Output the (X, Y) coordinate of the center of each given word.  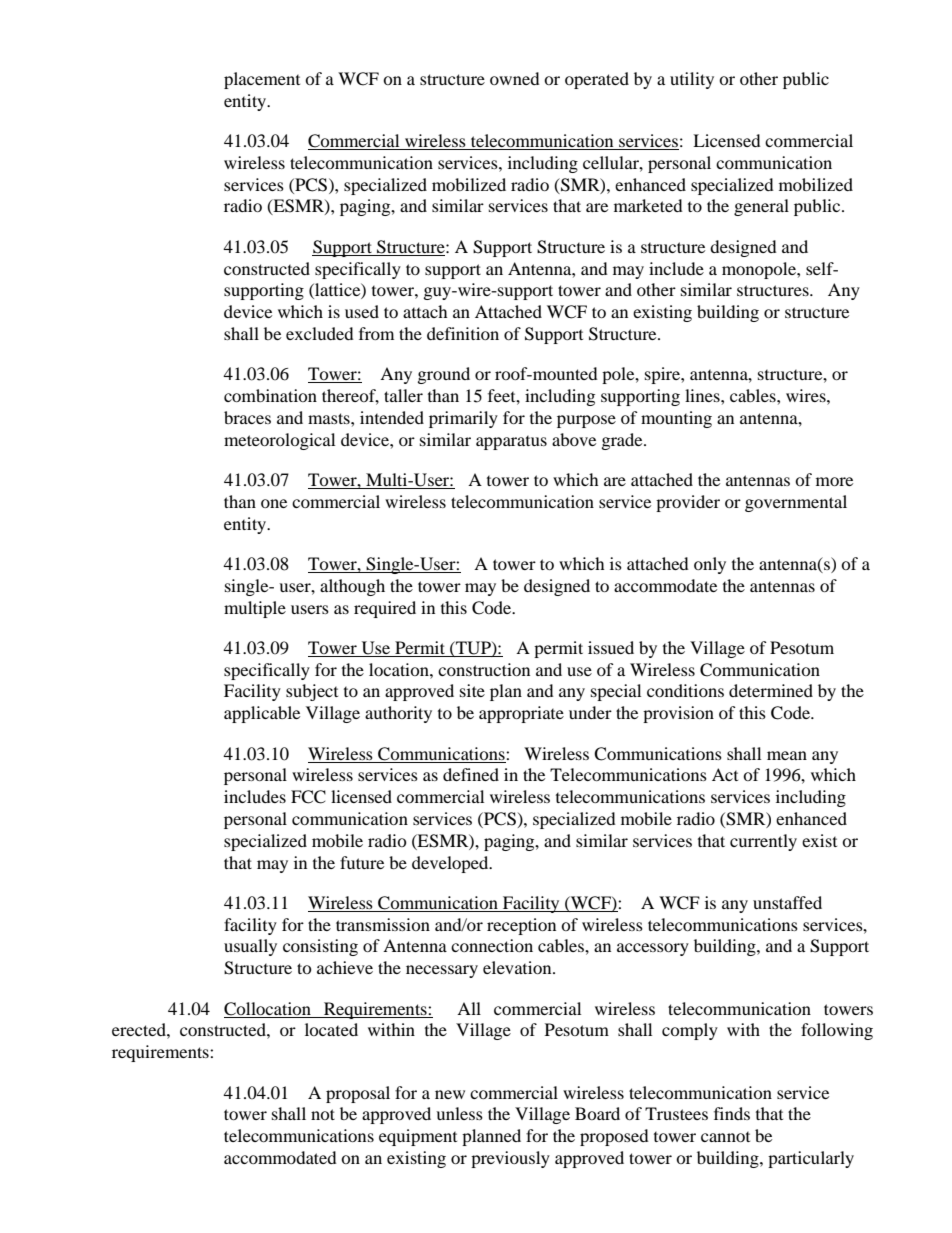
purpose (586, 421)
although (352, 587)
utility (692, 80)
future (362, 862)
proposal (358, 1094)
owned (515, 78)
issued (611, 647)
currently (763, 842)
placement (262, 80)
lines (703, 395)
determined (771, 690)
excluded (320, 333)
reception (521, 926)
